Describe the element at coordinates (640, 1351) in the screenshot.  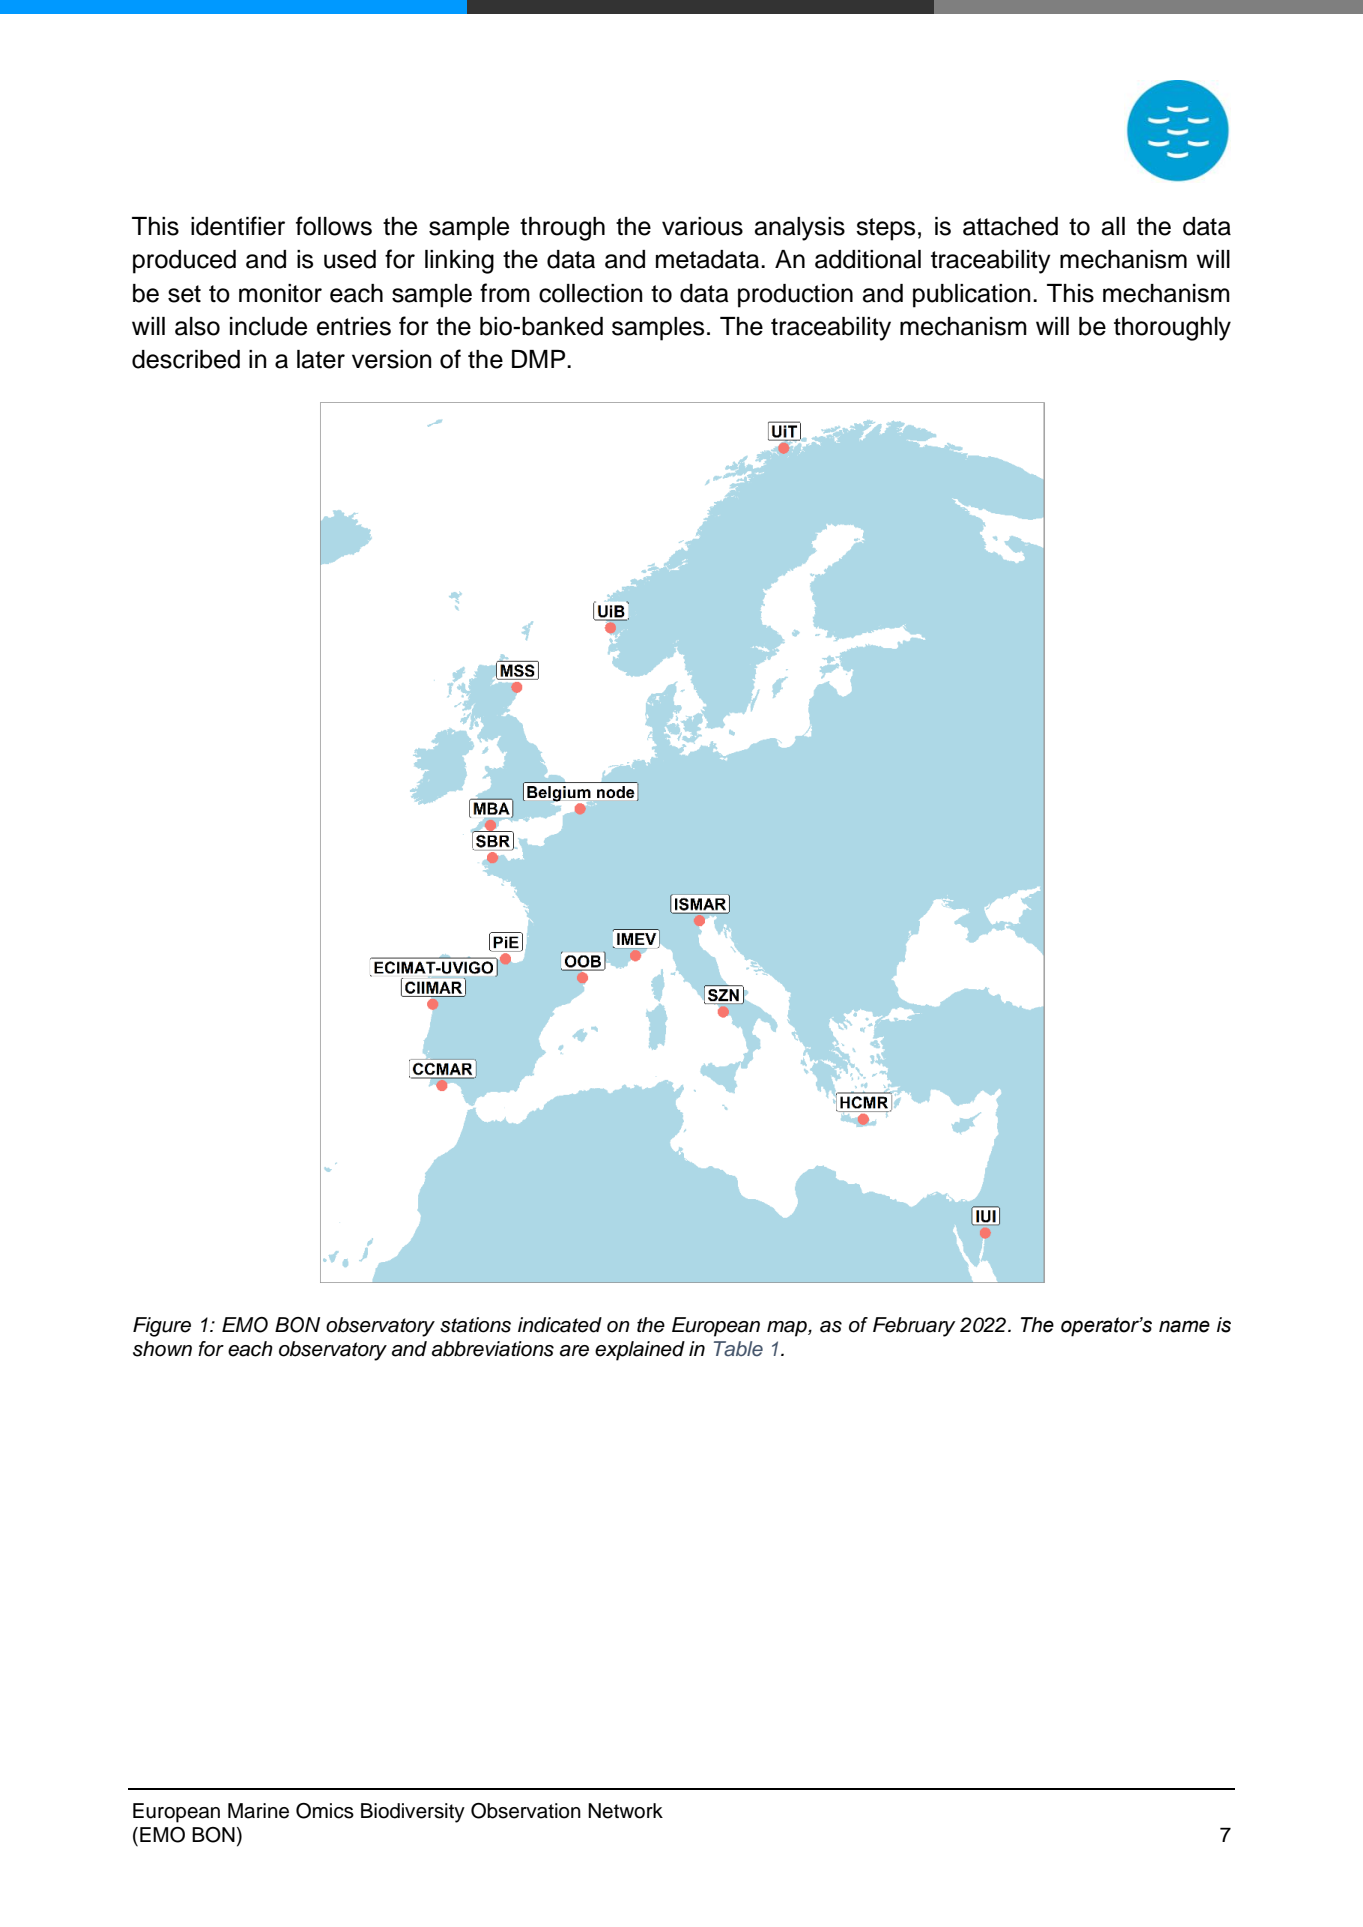
I see `explained` at that location.
